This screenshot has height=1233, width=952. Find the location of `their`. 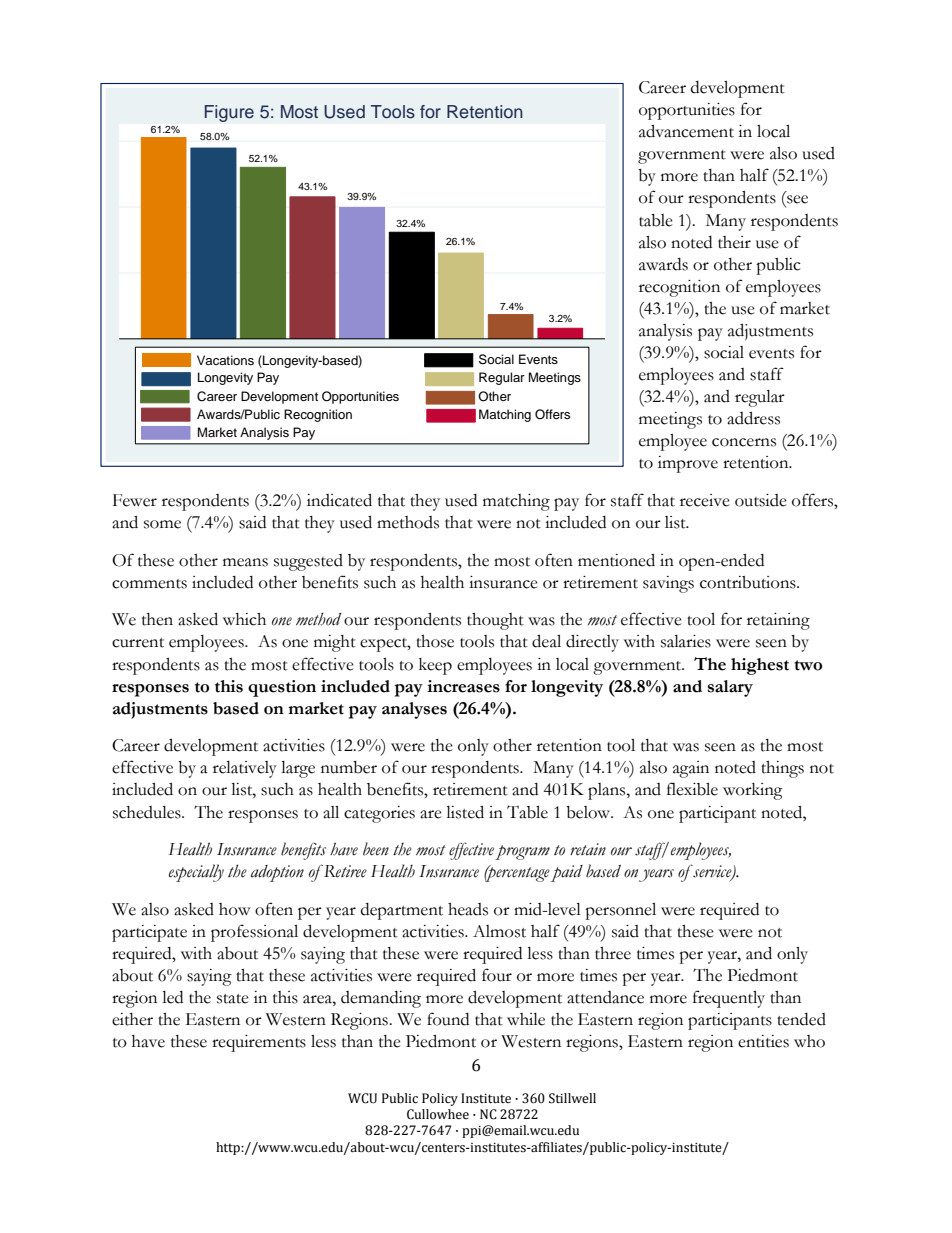

their is located at coordinates (734, 242).
